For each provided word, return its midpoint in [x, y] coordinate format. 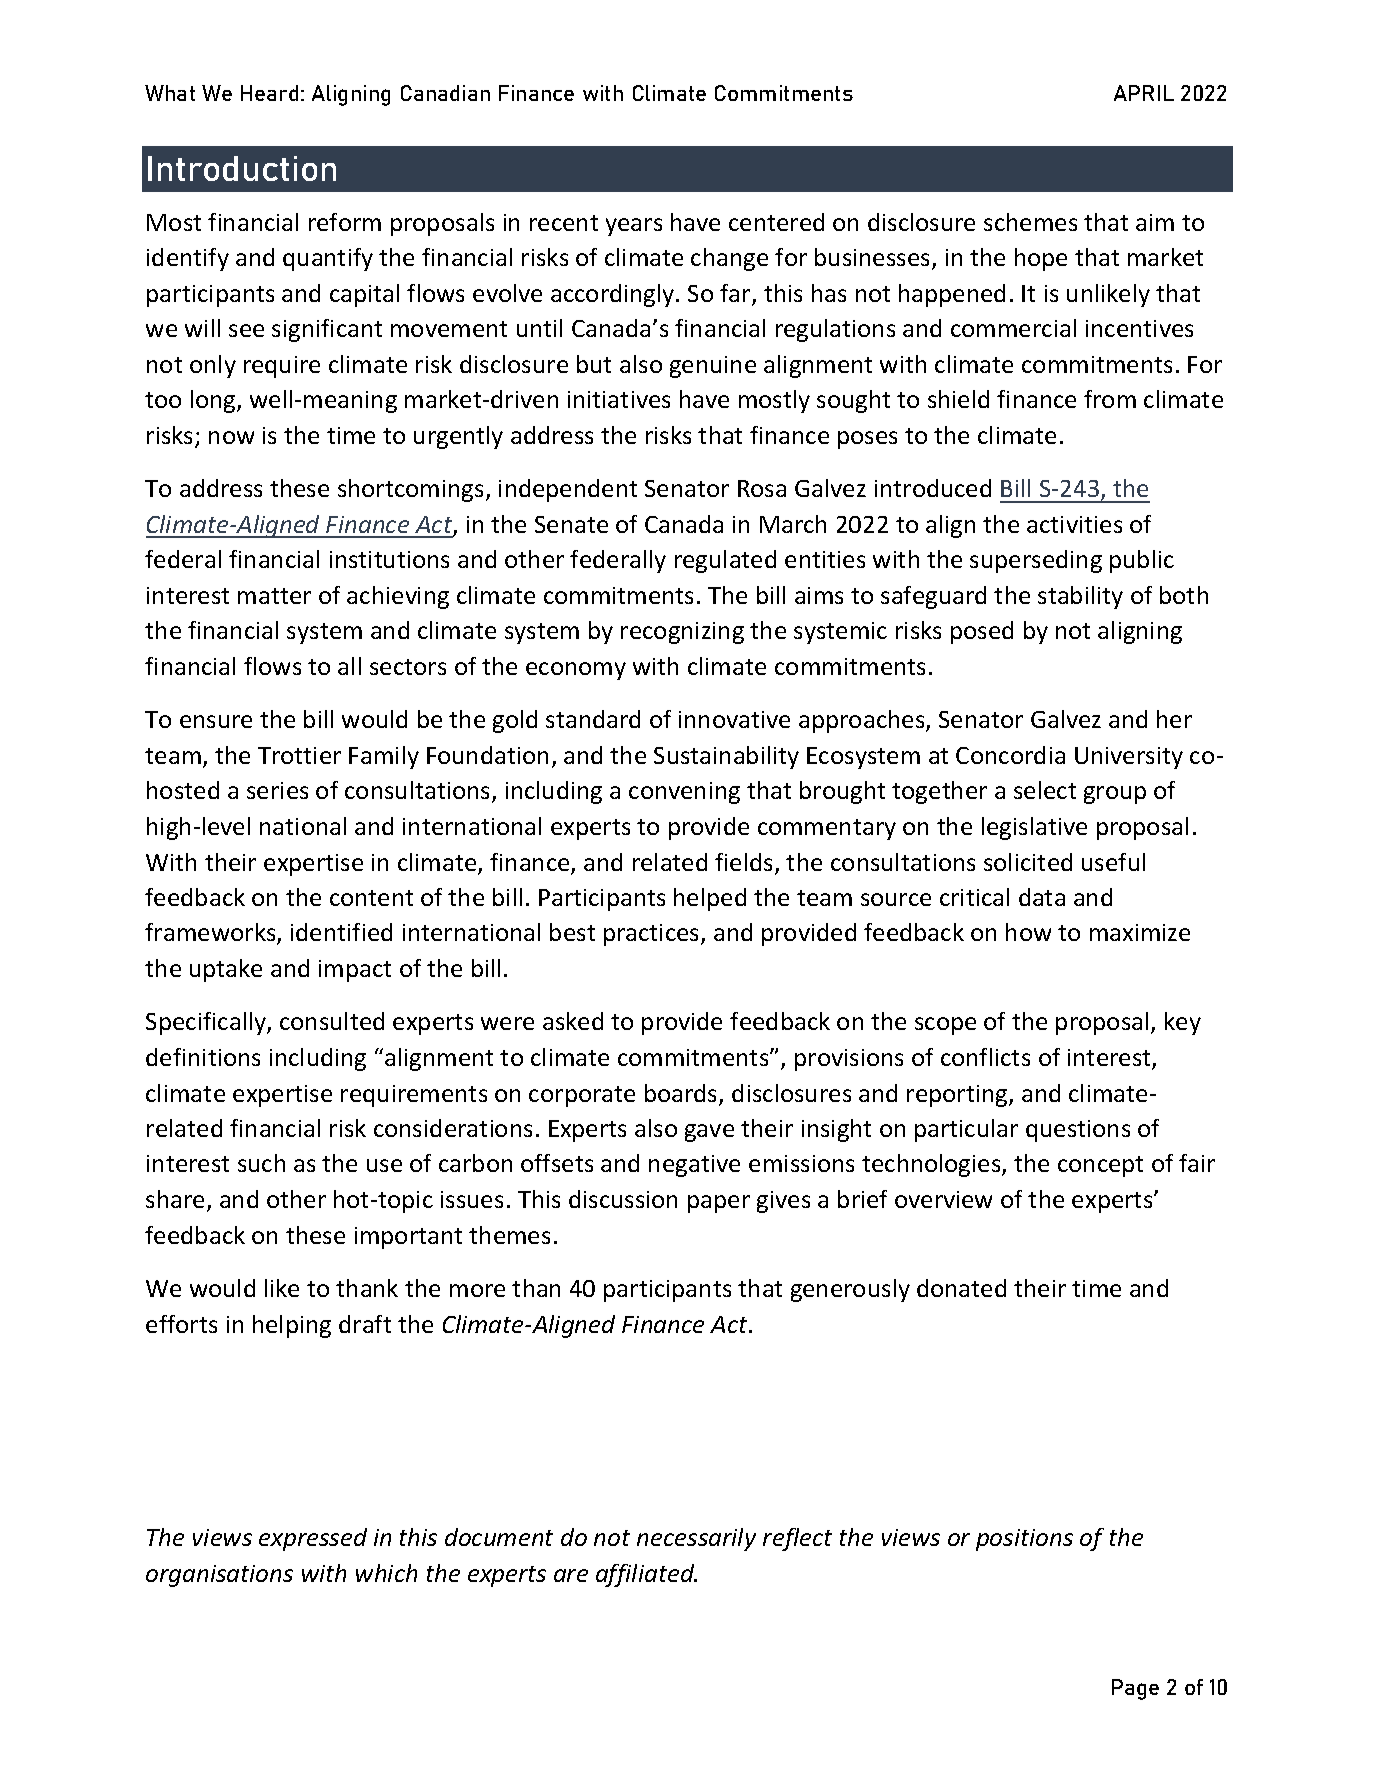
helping [292, 1326]
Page [1135, 1689]
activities [1074, 524]
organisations [219, 1576]
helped [710, 899]
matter [274, 596]
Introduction [242, 168]
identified [341, 932]
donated [961, 1288]
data [1042, 897]
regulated [725, 561]
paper [719, 1204]
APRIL [1144, 93]
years [634, 227]
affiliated [646, 1575]
